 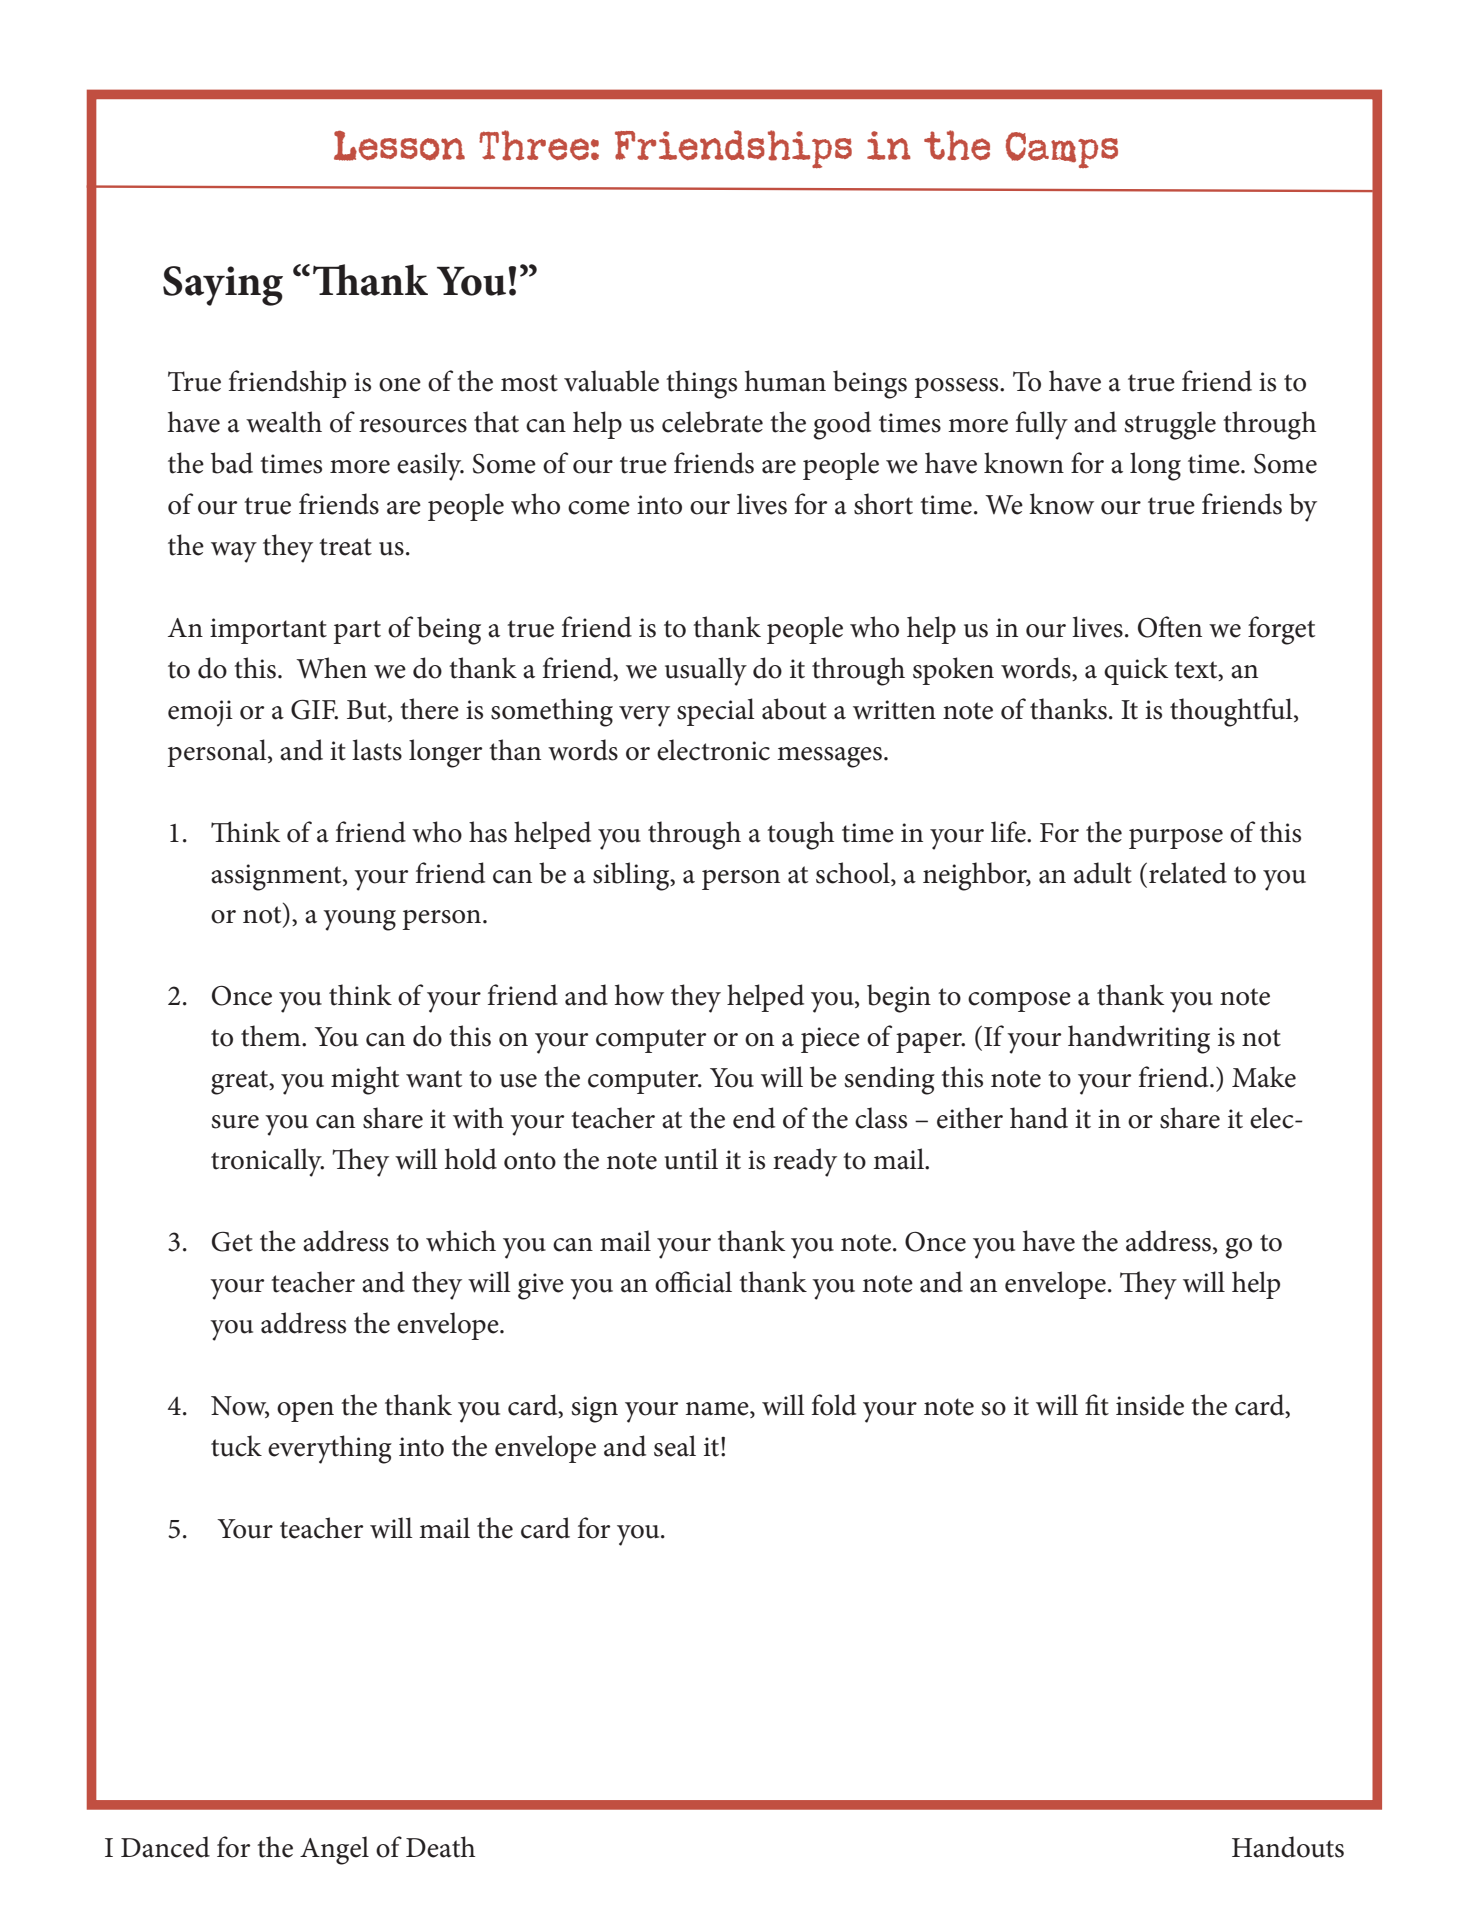 I want to click on When, so click(x=331, y=668).
